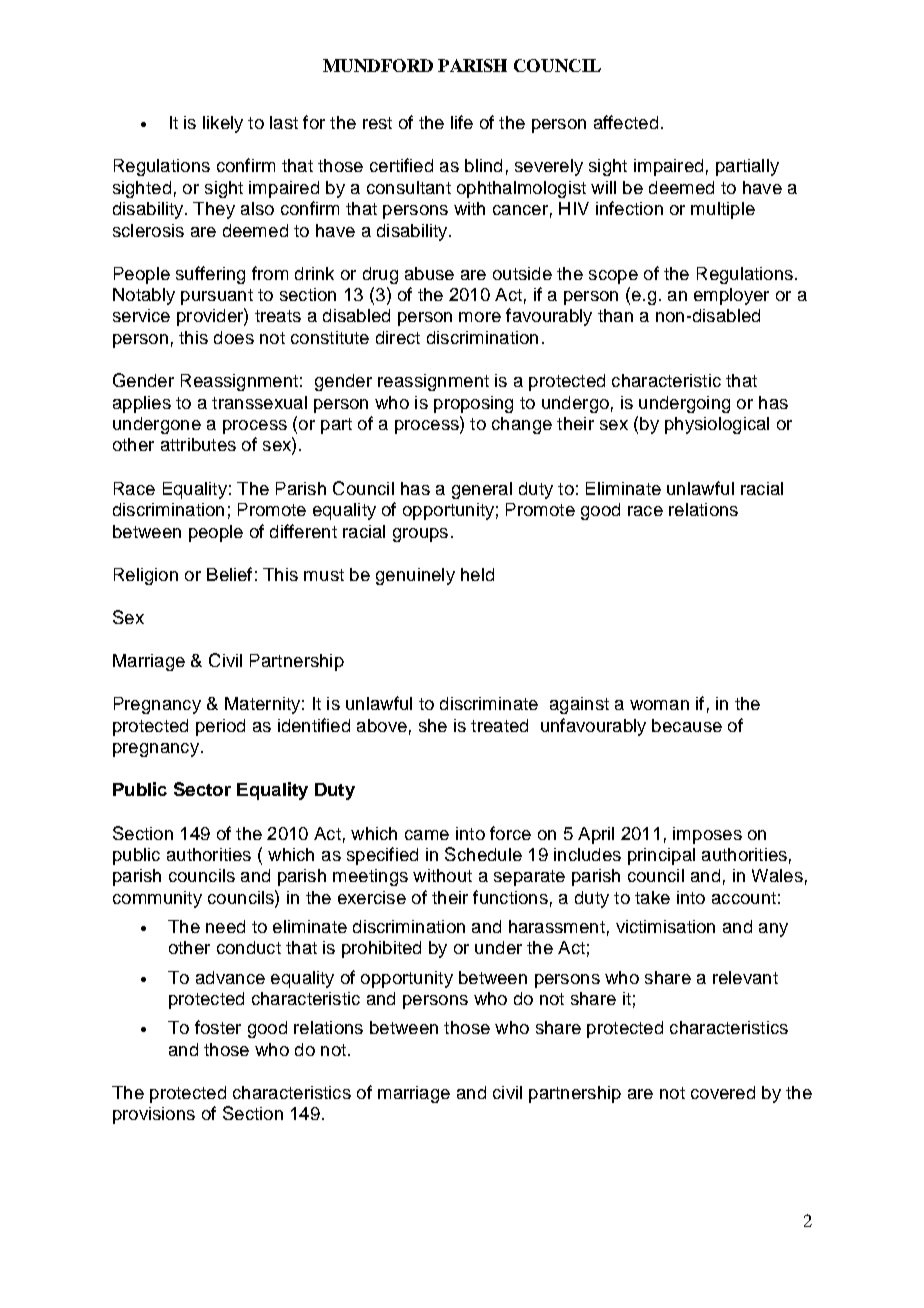 The image size is (924, 1308). Describe the element at coordinates (229, 574) in the document. I see `Belief` at that location.
